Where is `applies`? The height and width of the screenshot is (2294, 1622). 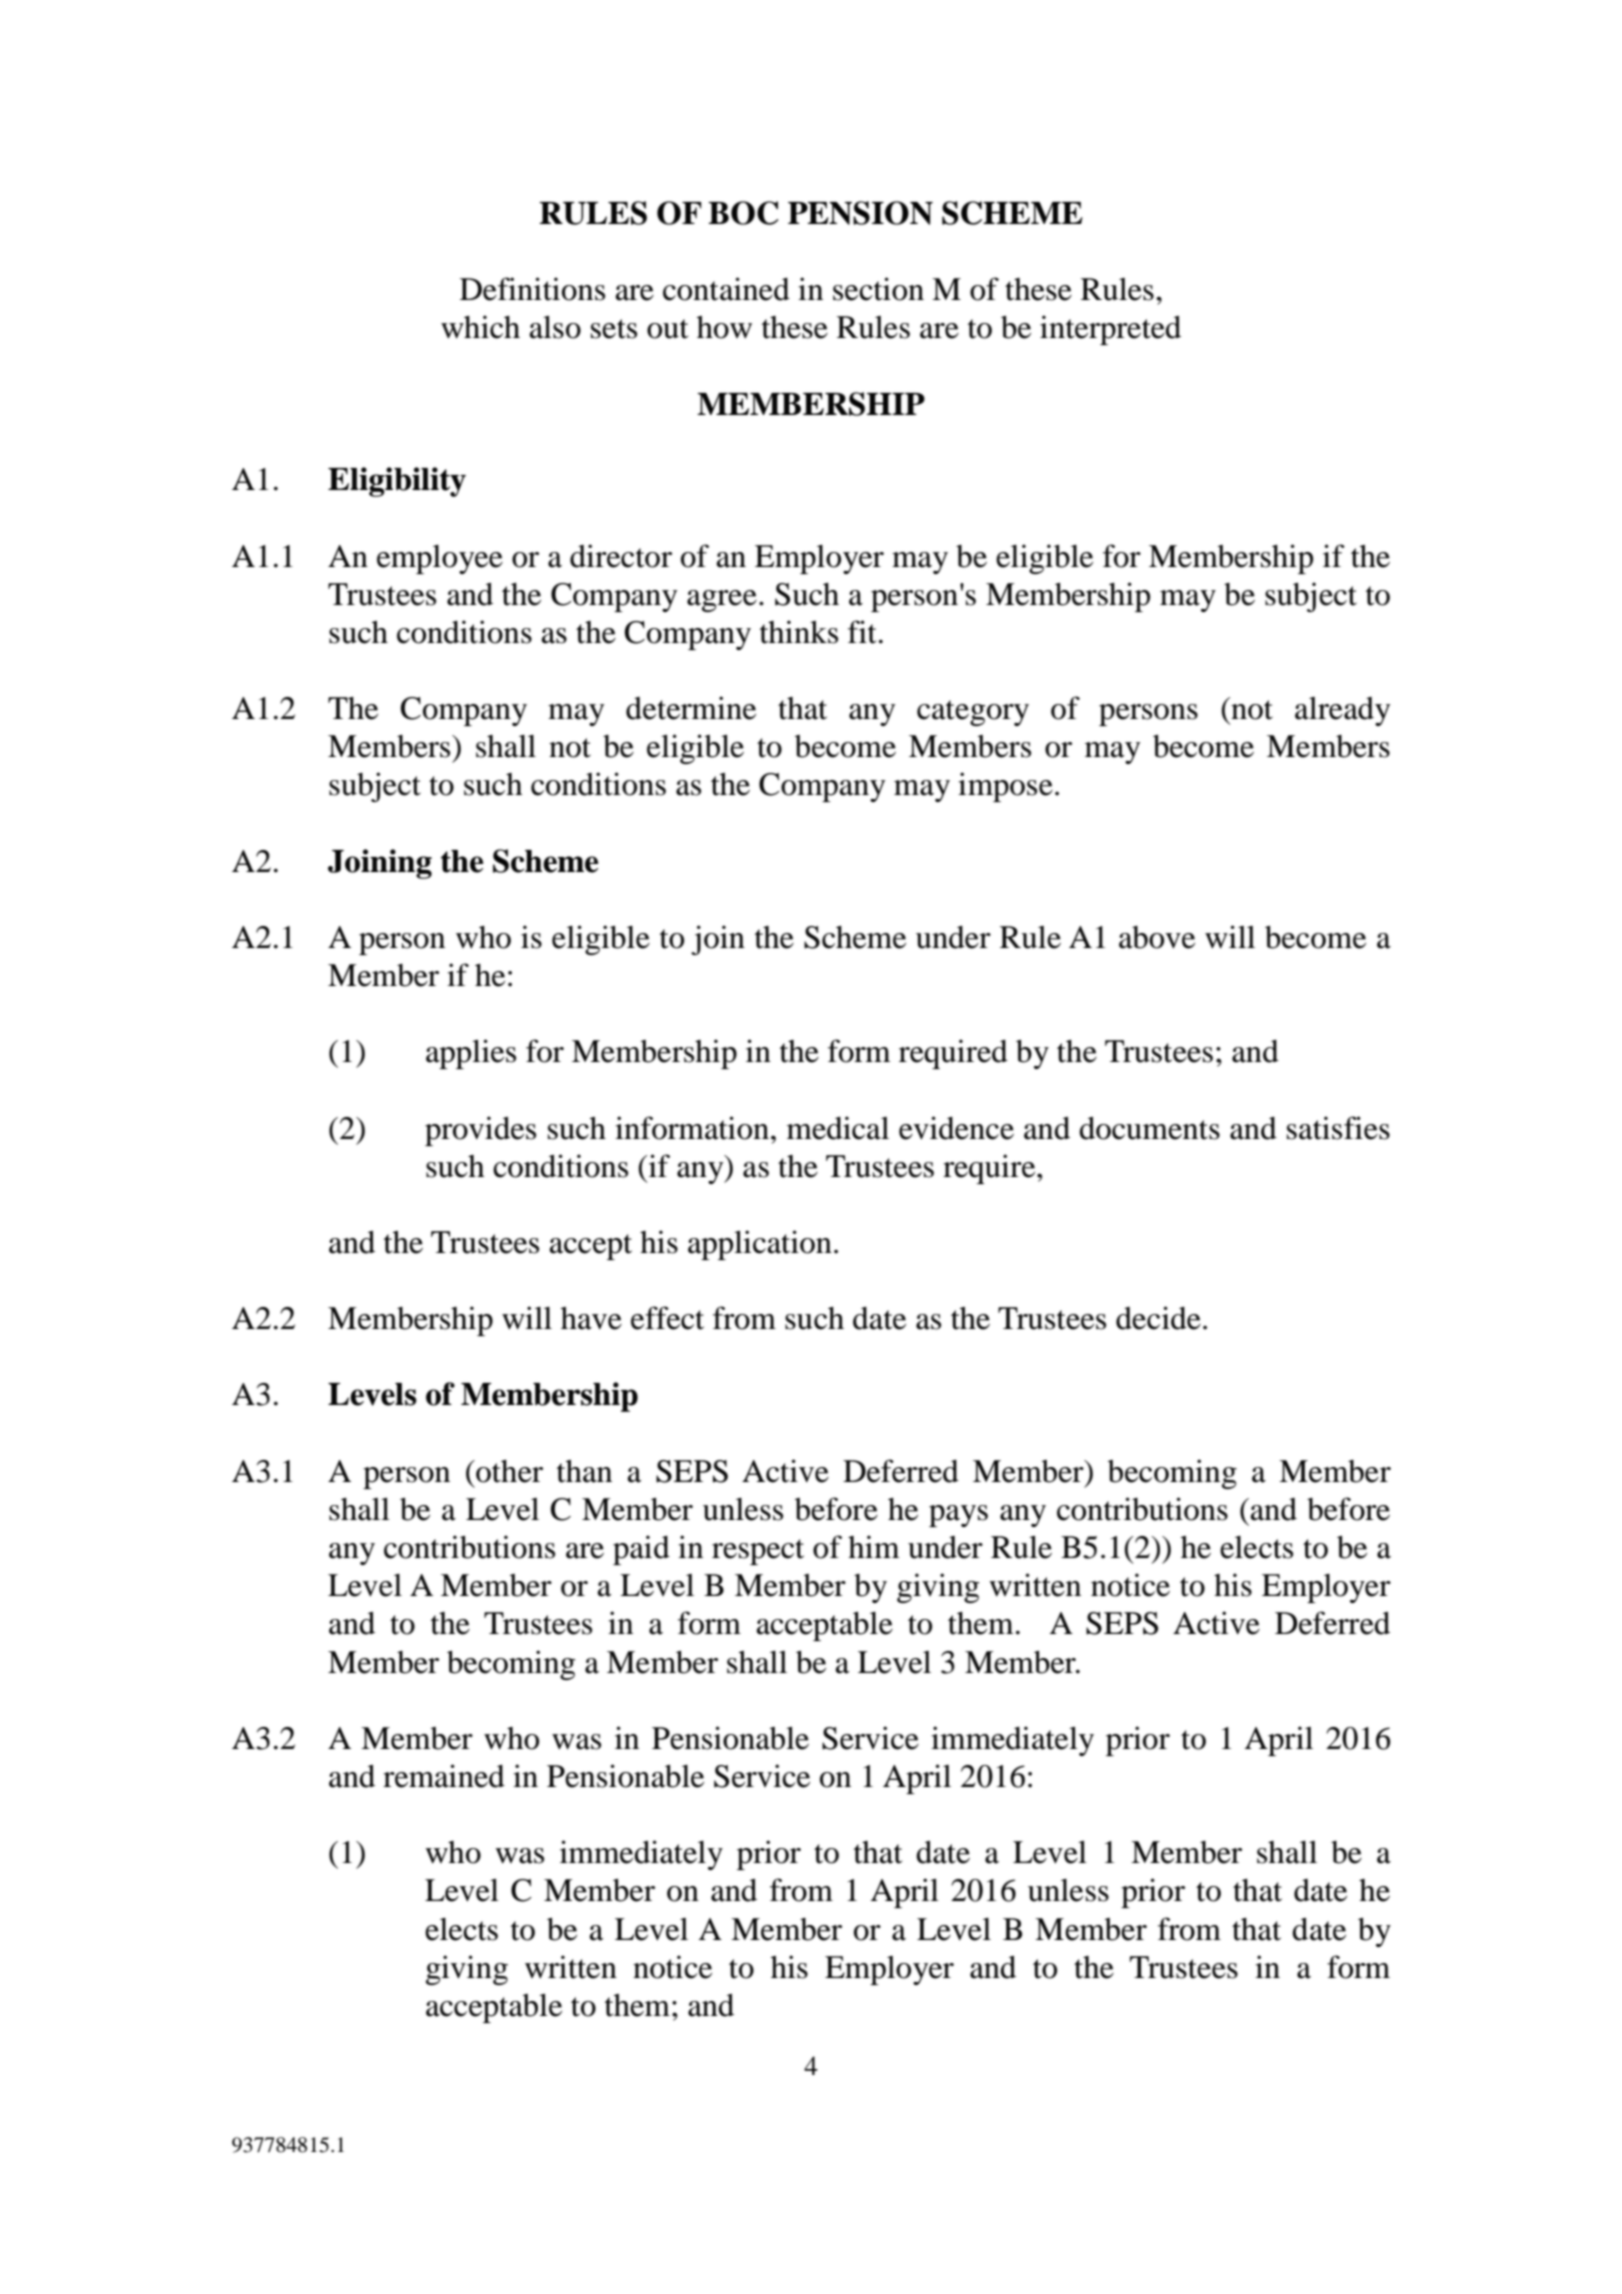 applies is located at coordinates (471, 1054).
